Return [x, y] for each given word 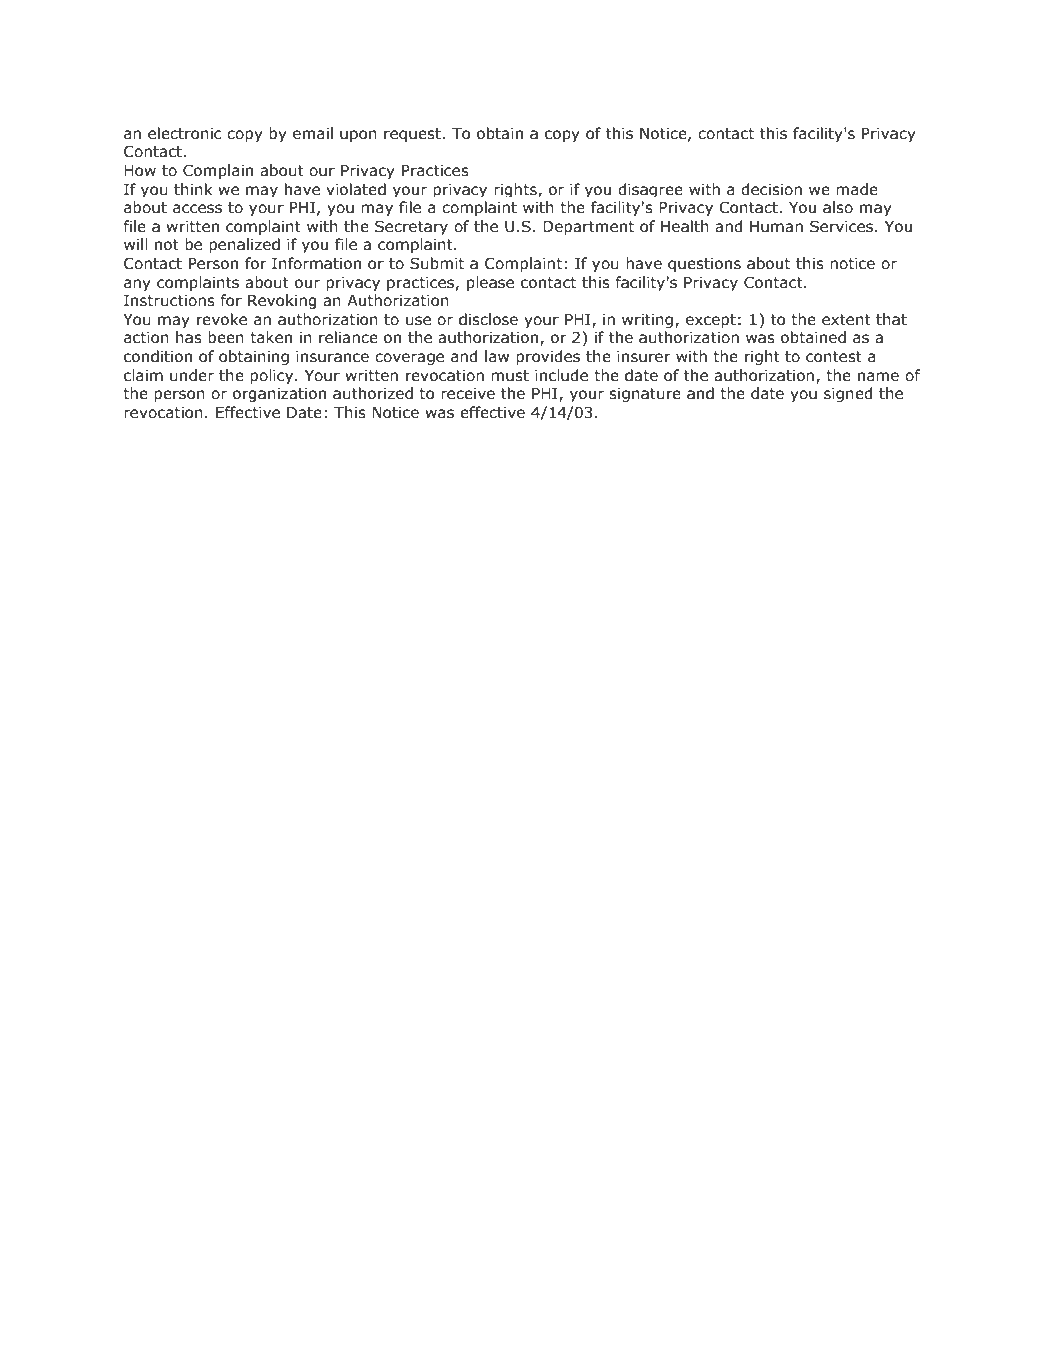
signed [848, 394]
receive [468, 394]
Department [588, 228]
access [197, 209]
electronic [185, 133]
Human [776, 227]
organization [279, 395]
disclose [488, 319]
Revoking [282, 301]
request [413, 135]
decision [771, 189]
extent [846, 320]
